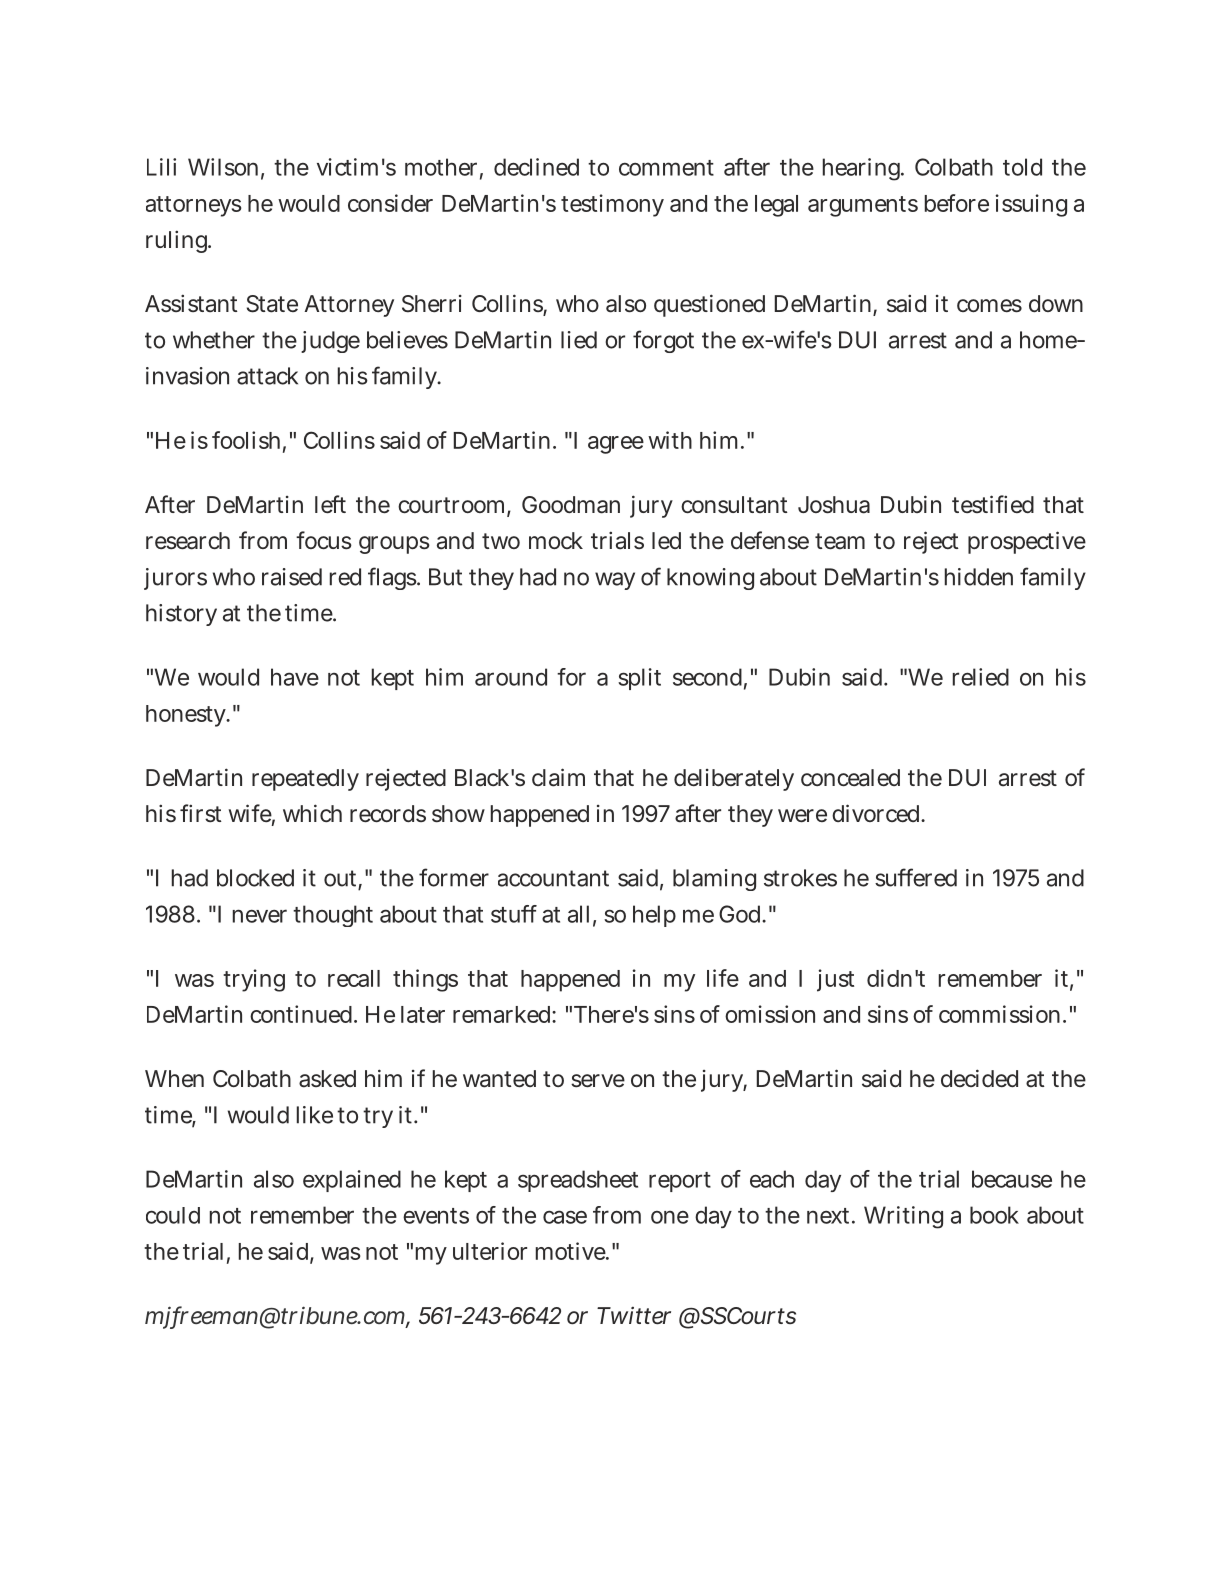 The image size is (1229, 1590). Describe the element at coordinates (957, 203) in the screenshot. I see `before` at that location.
